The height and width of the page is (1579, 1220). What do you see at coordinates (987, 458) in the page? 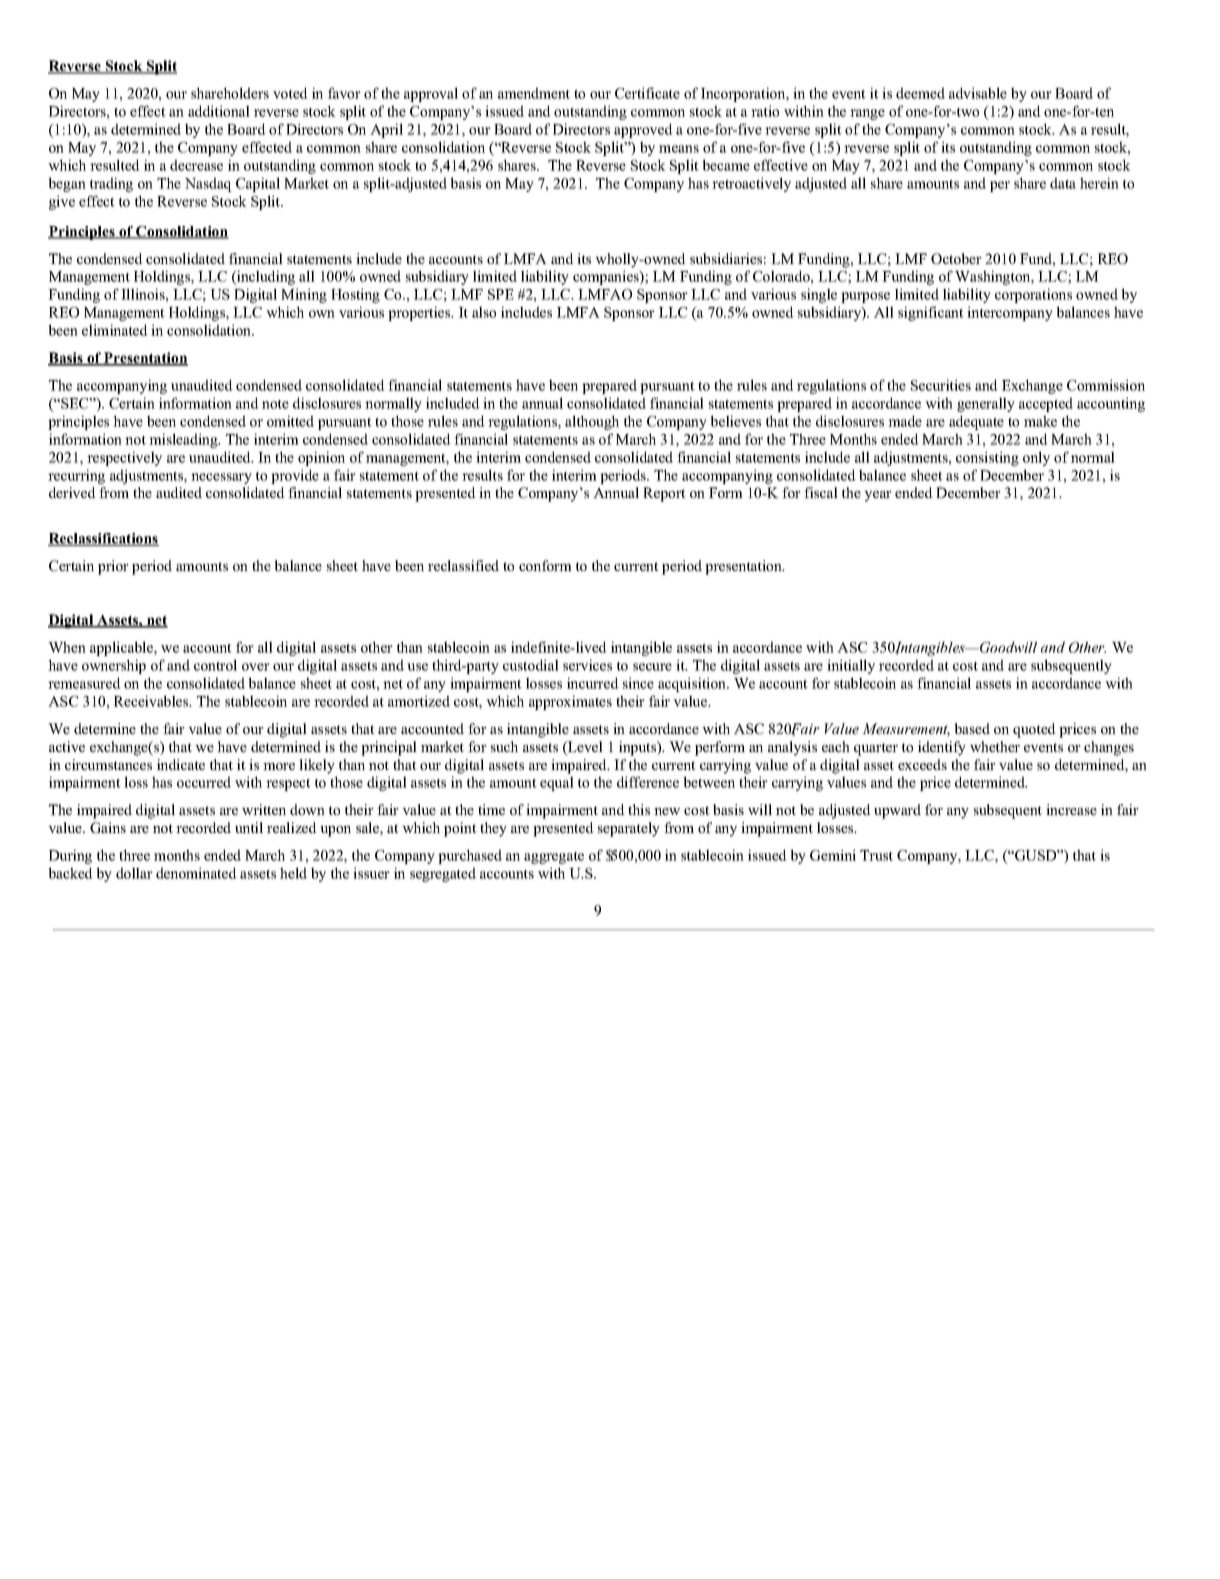
I see `consisting` at bounding box center [987, 458].
